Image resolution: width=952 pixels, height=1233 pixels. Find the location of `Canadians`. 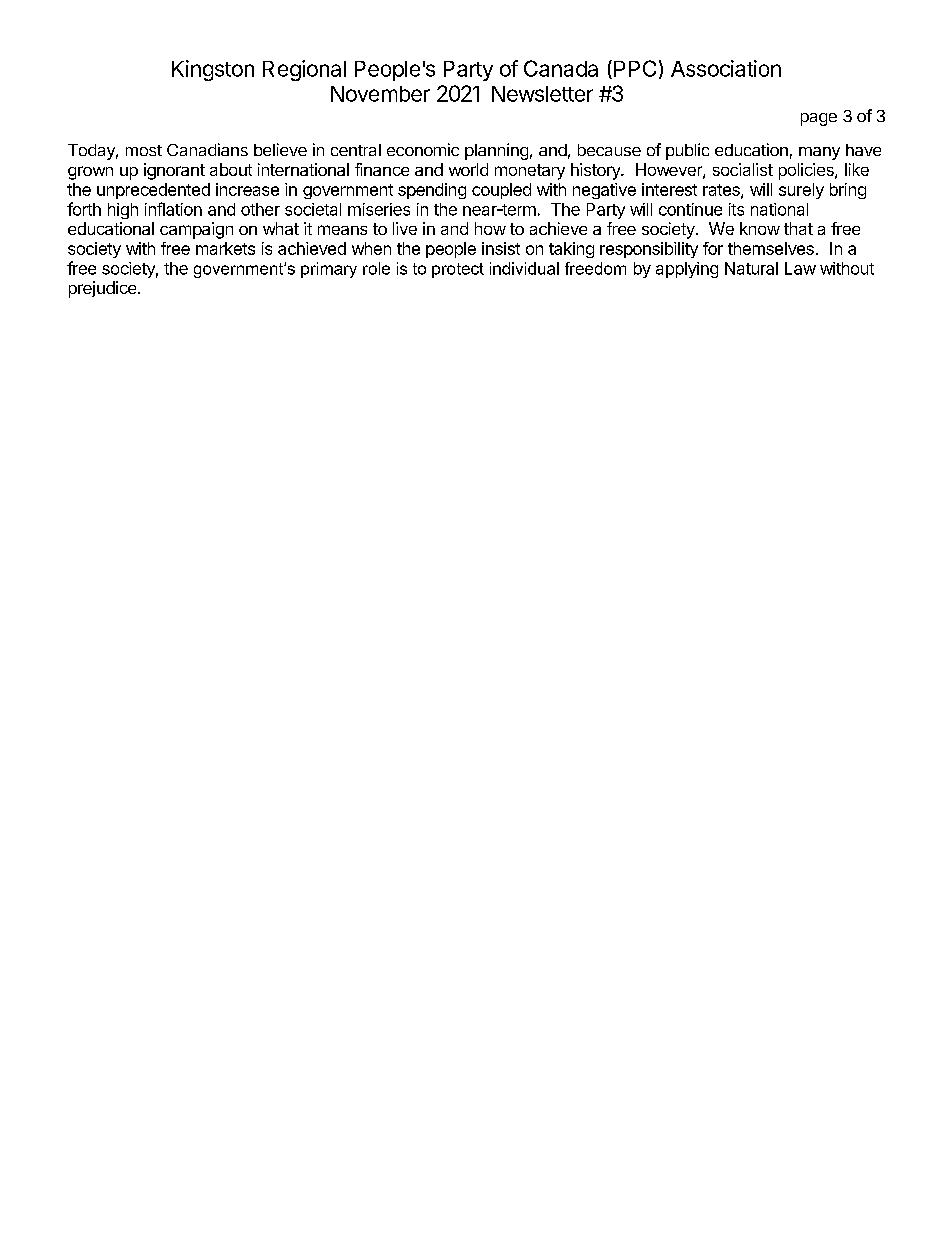

Canadians is located at coordinates (207, 149).
